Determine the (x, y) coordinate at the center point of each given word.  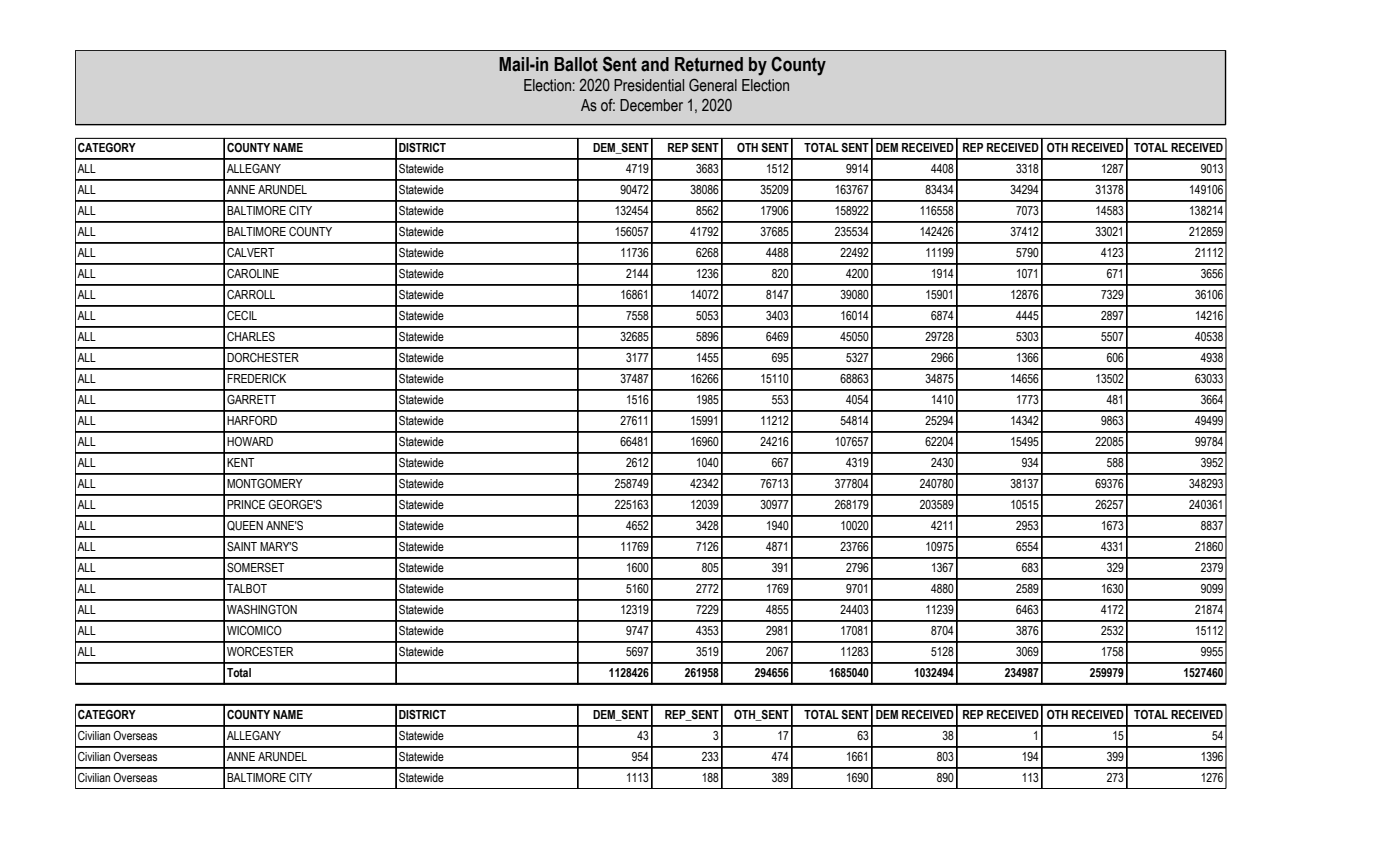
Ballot (576, 64)
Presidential (649, 85)
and (655, 64)
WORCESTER (260, 651)
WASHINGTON (262, 609)
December (651, 105)
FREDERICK (256, 378)
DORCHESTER (263, 357)
